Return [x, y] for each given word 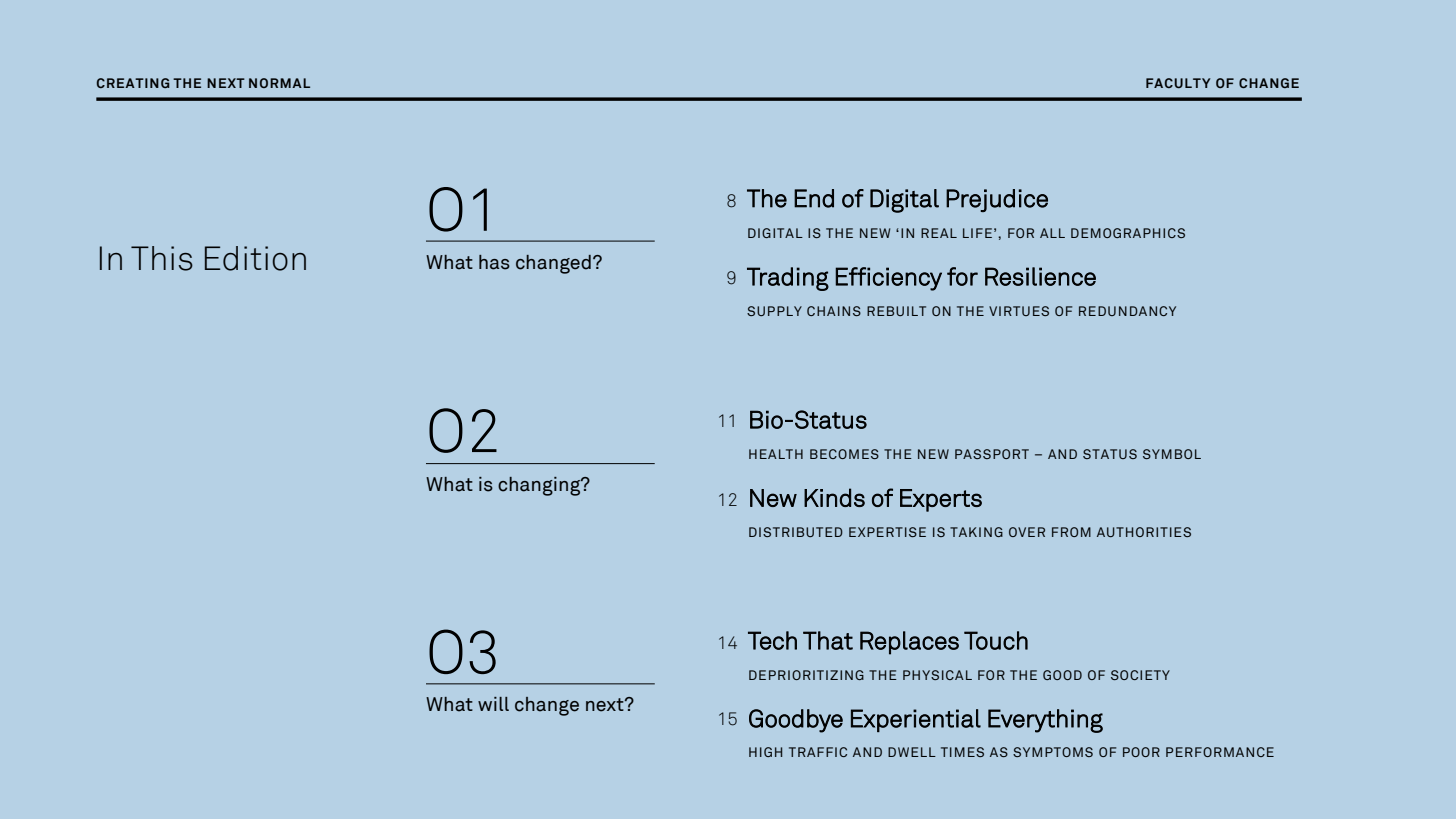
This [162, 258]
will [493, 704]
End [814, 198]
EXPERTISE [887, 532]
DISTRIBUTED [796, 532]
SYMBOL [1172, 454]
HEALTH [776, 454]
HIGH [765, 752]
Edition [255, 258]
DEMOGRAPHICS [1128, 233]
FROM [1071, 532]
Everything [1045, 721]
